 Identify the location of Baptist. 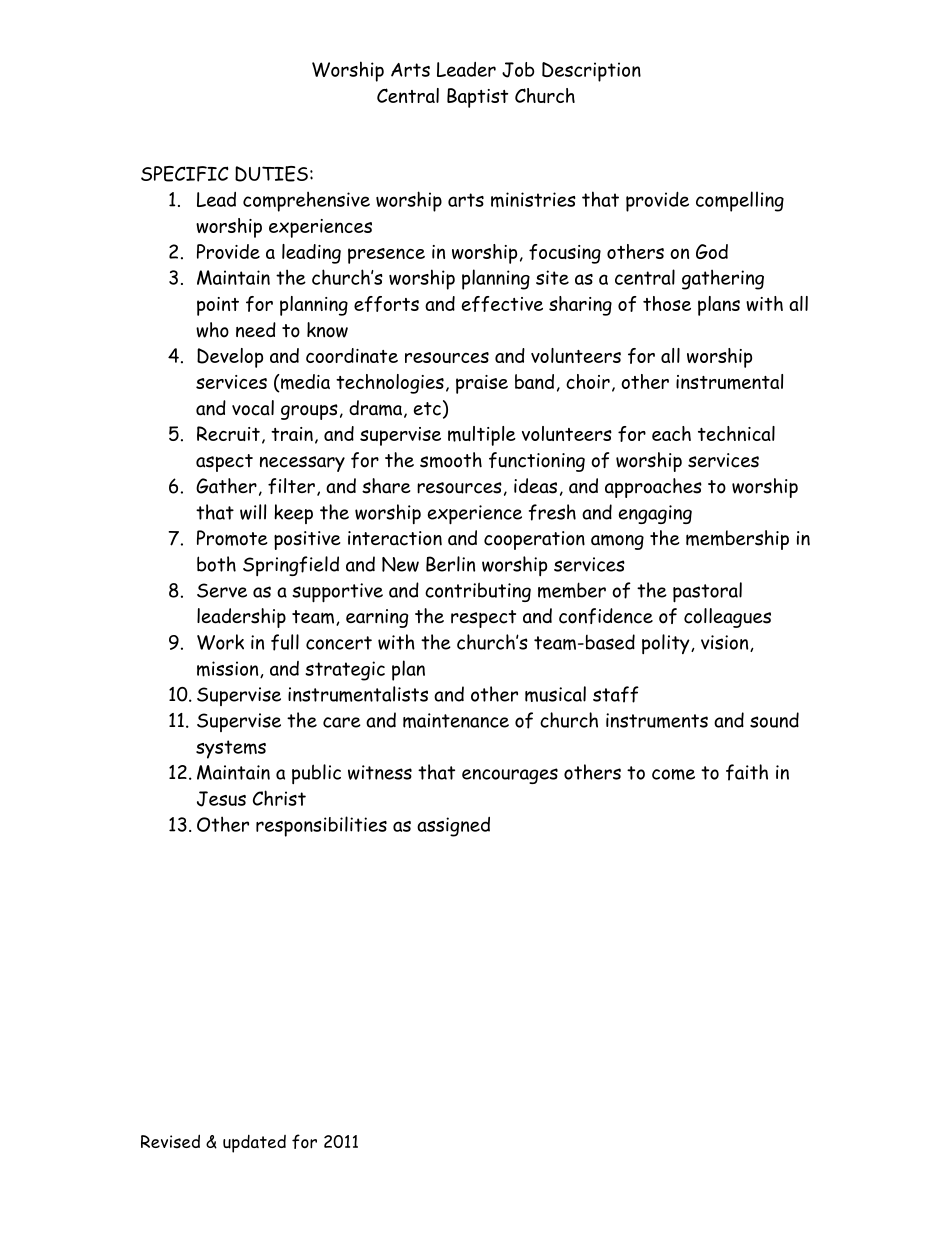
(477, 98).
